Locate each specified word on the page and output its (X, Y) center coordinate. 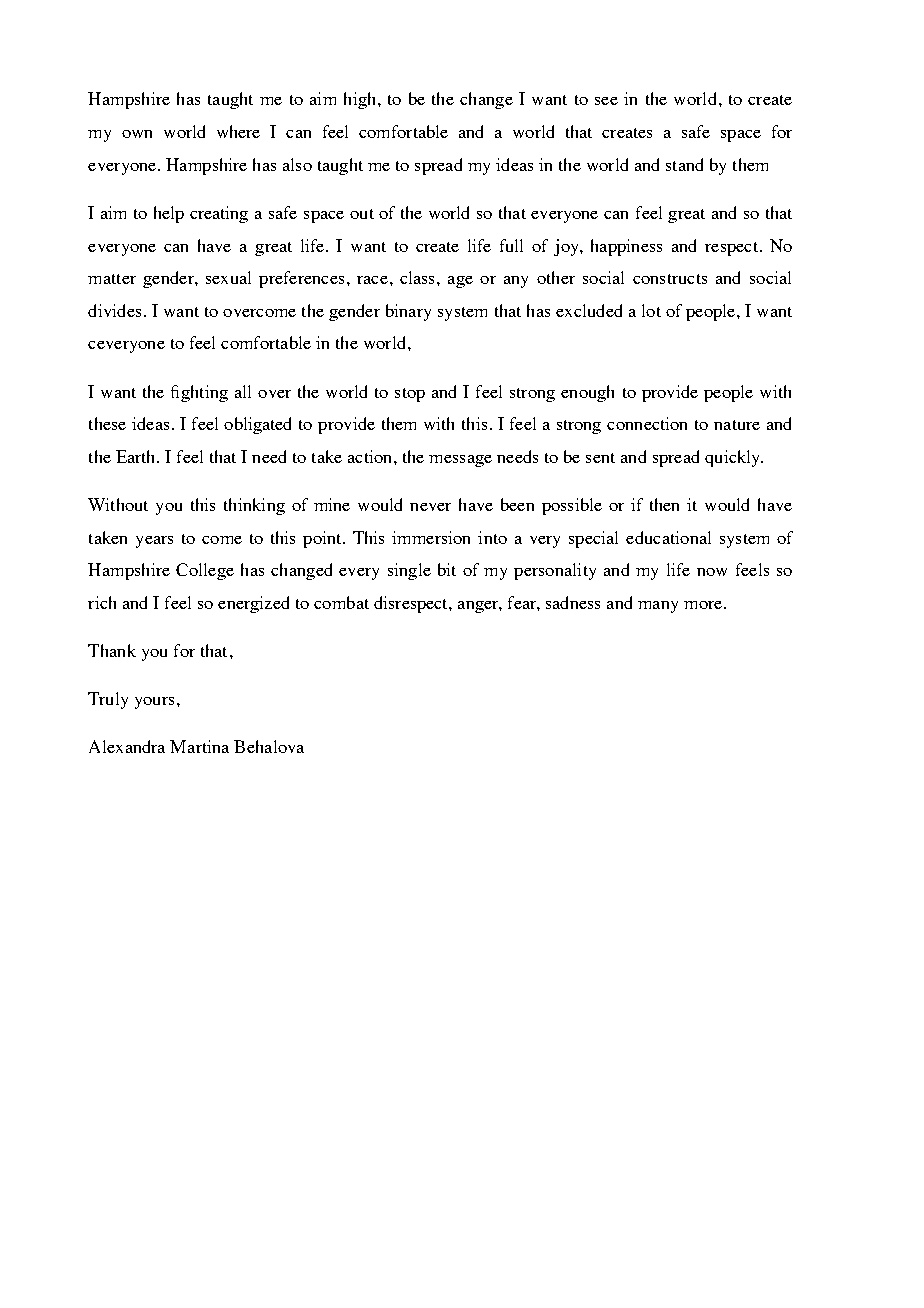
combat (341, 602)
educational (668, 537)
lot (651, 310)
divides (114, 310)
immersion (431, 537)
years (154, 542)
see (606, 101)
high (361, 100)
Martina (199, 746)
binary (408, 312)
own (137, 134)
